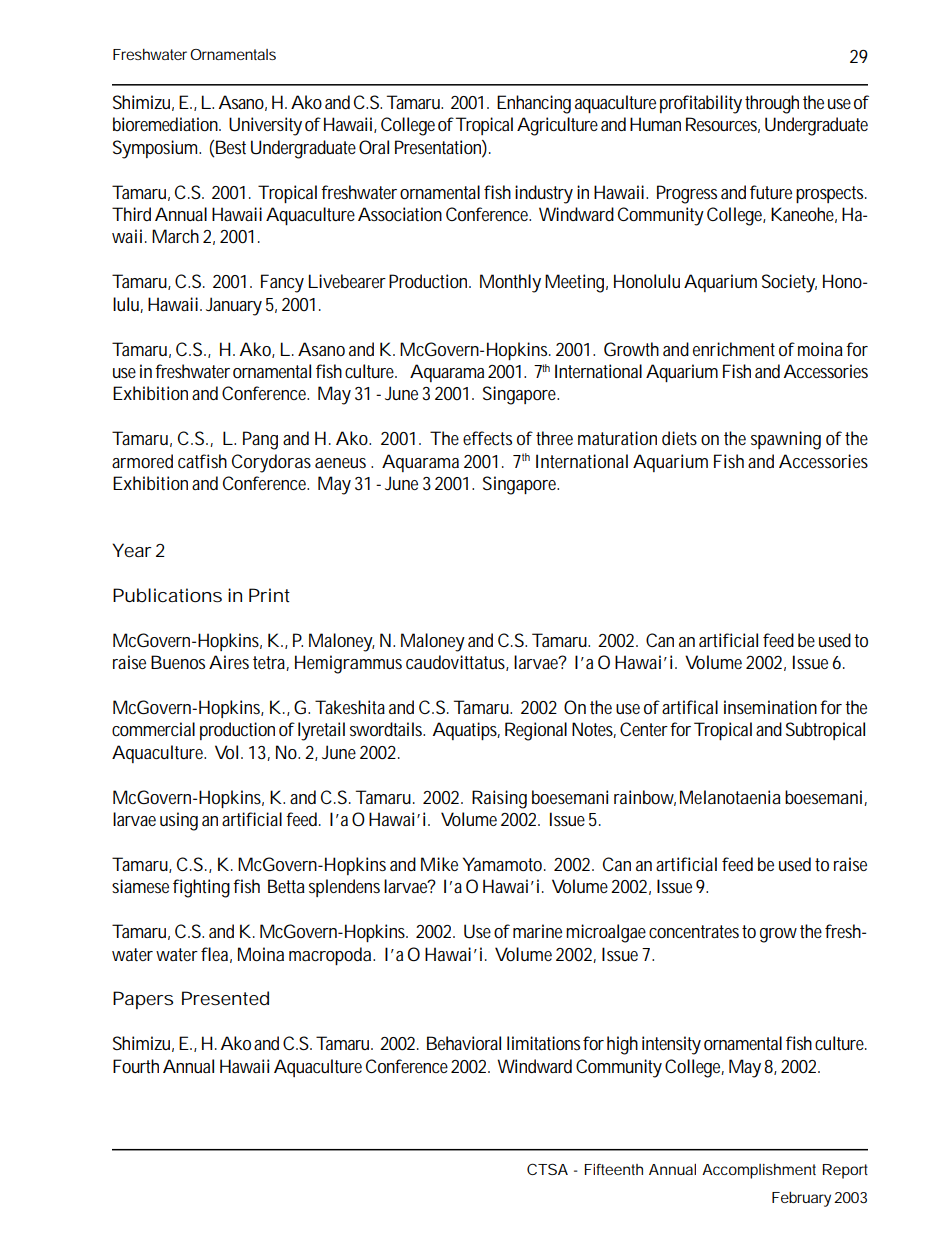 The width and height of the page is (952, 1233). What do you see at coordinates (499, 799) in the page?
I see `Raising` at bounding box center [499, 799].
